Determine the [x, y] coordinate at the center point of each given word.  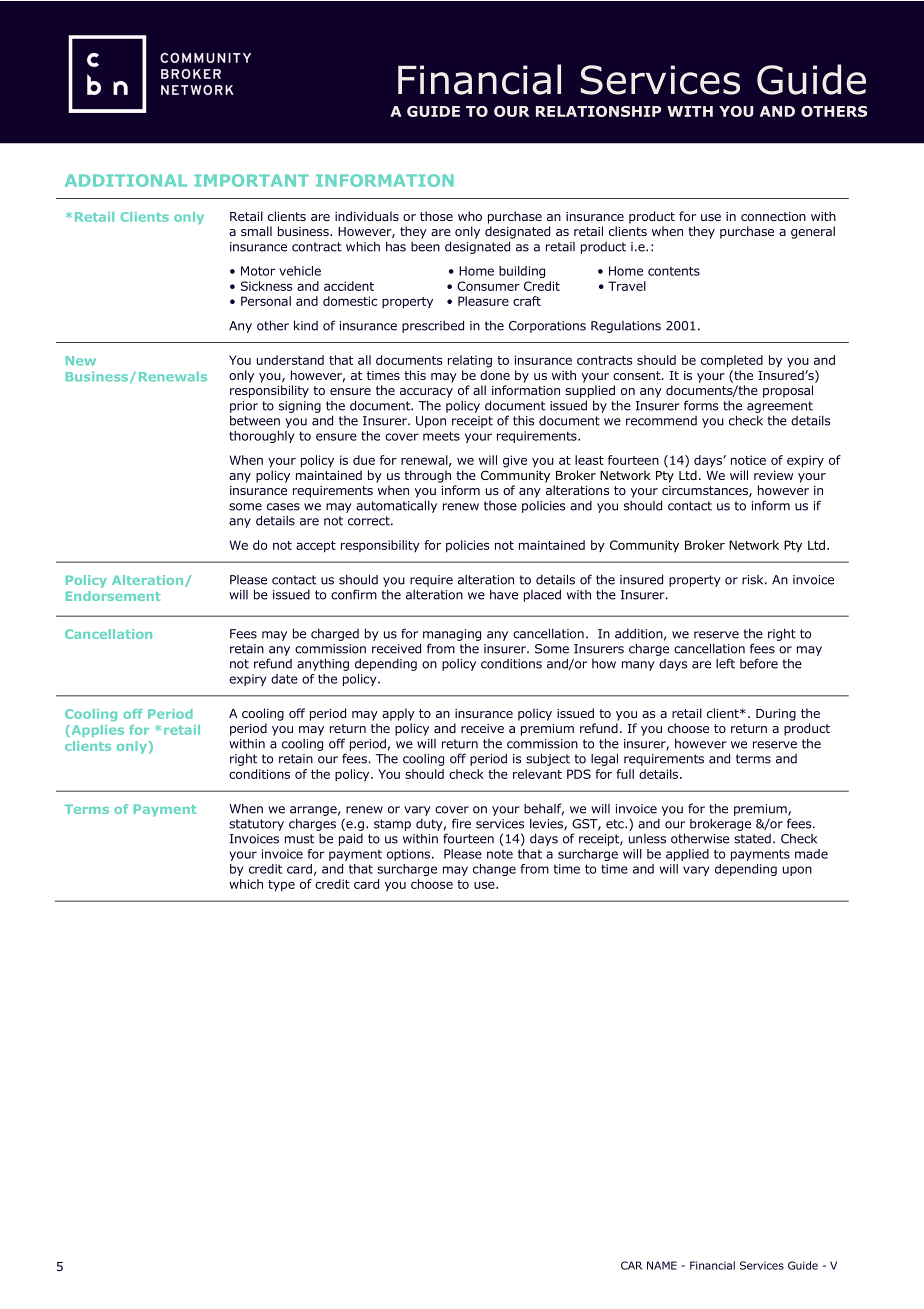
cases [283, 507]
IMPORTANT [251, 180]
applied [687, 855]
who [470, 216]
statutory [256, 825]
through [427, 476]
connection [773, 216]
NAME [662, 1265]
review [773, 475]
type [281, 886]
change [494, 870]
